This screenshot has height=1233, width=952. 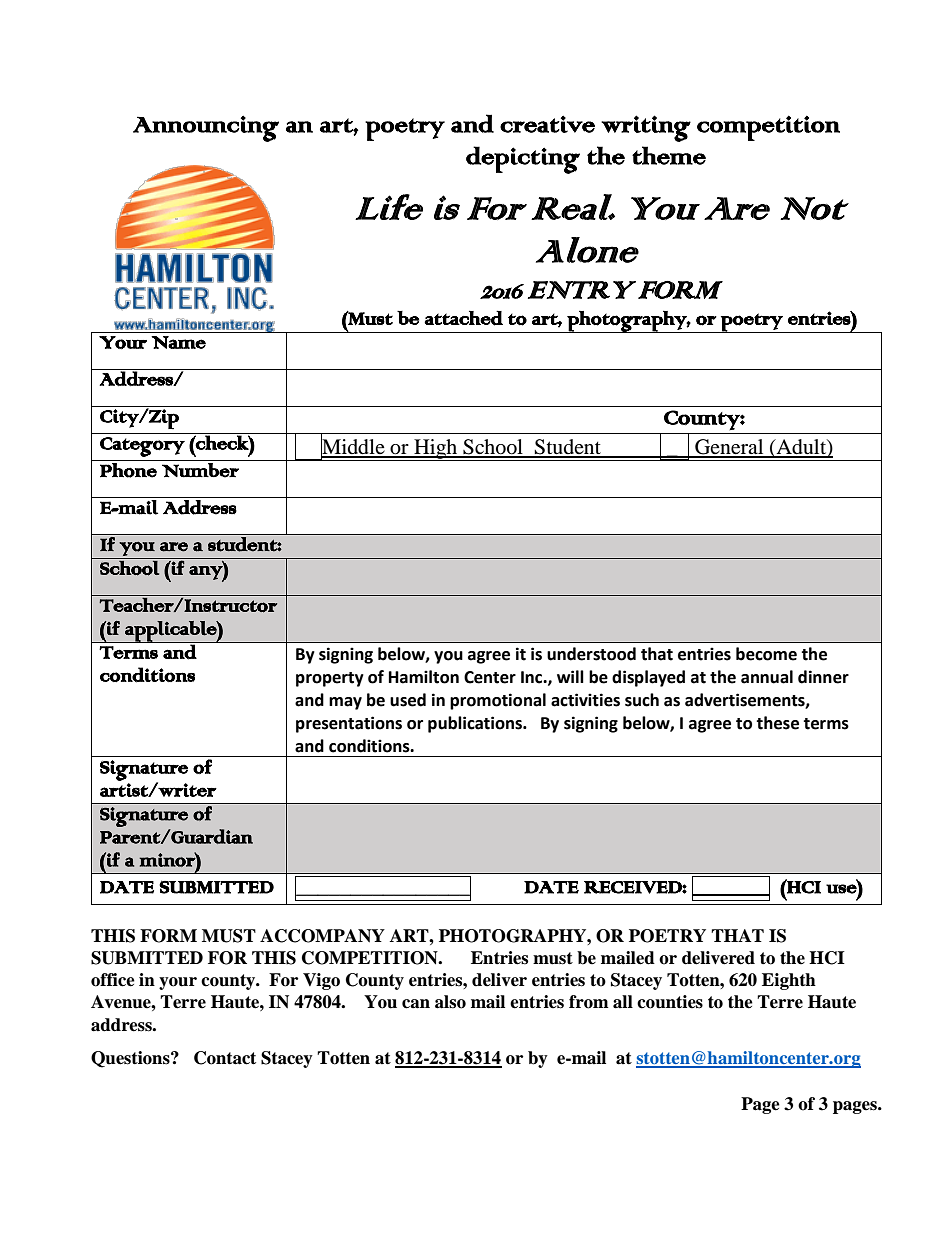 I want to click on Number, so click(x=200, y=470).
